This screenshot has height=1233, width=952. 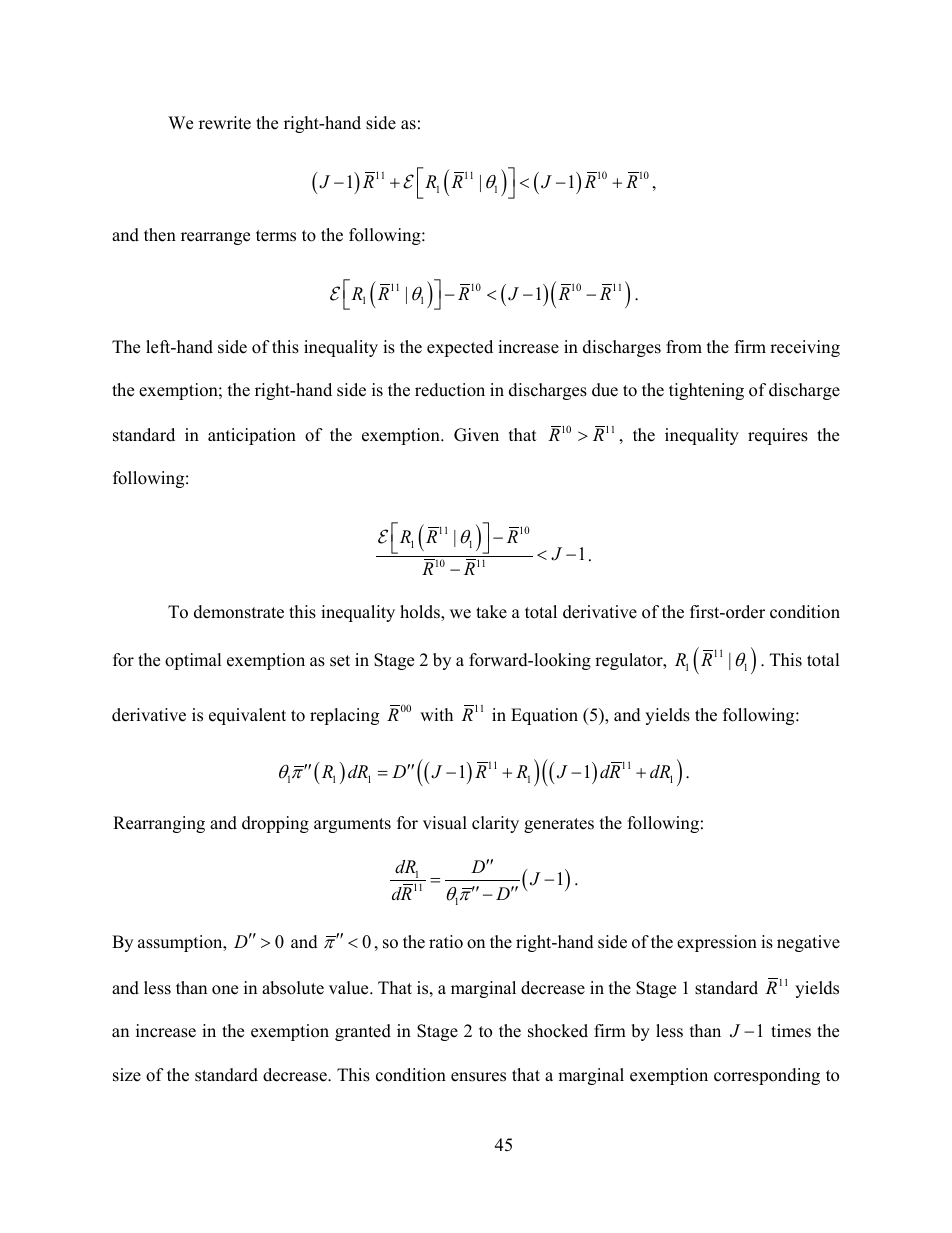 I want to click on requires, so click(x=778, y=436).
